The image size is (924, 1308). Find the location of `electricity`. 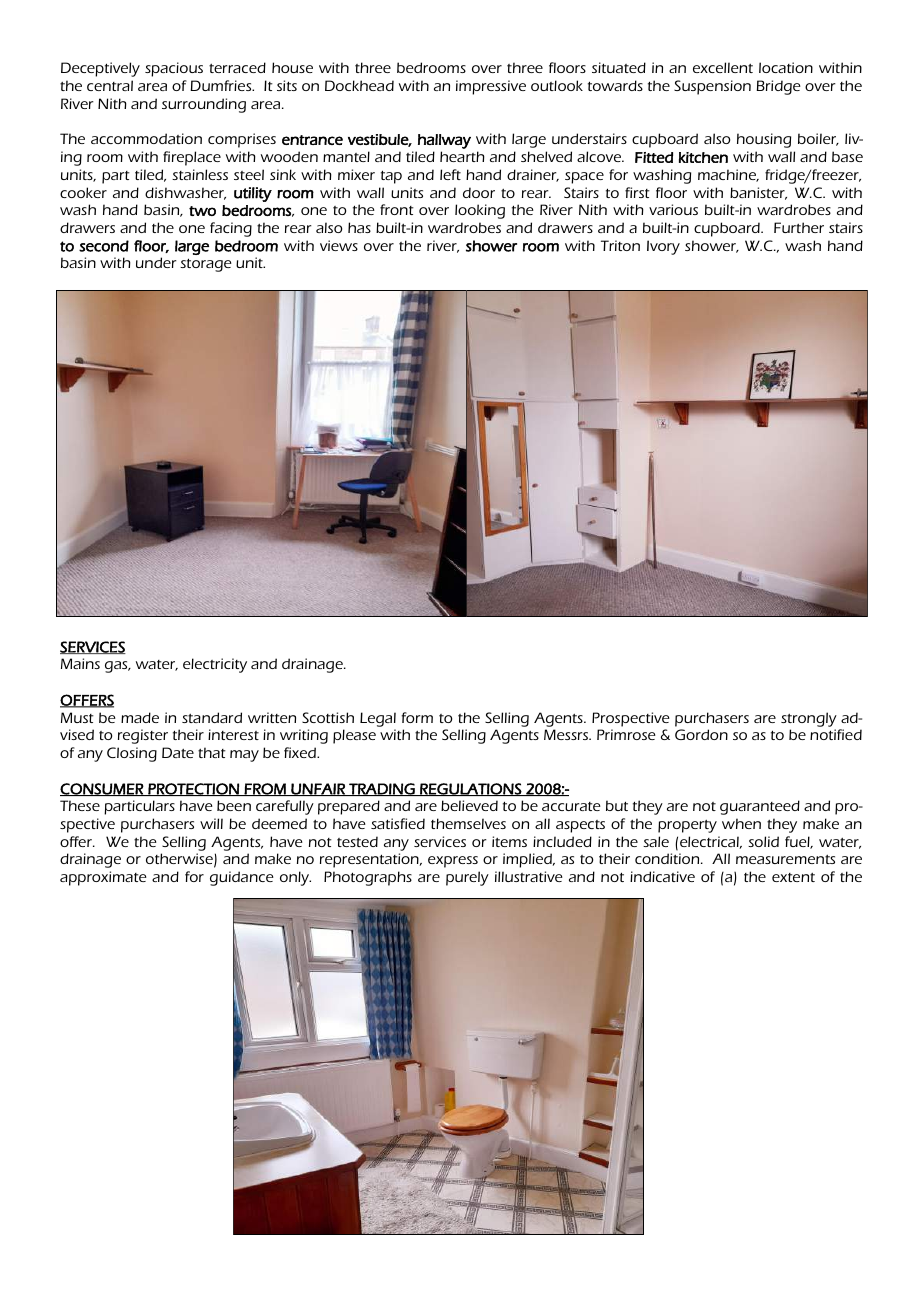

electricity is located at coordinates (215, 665).
